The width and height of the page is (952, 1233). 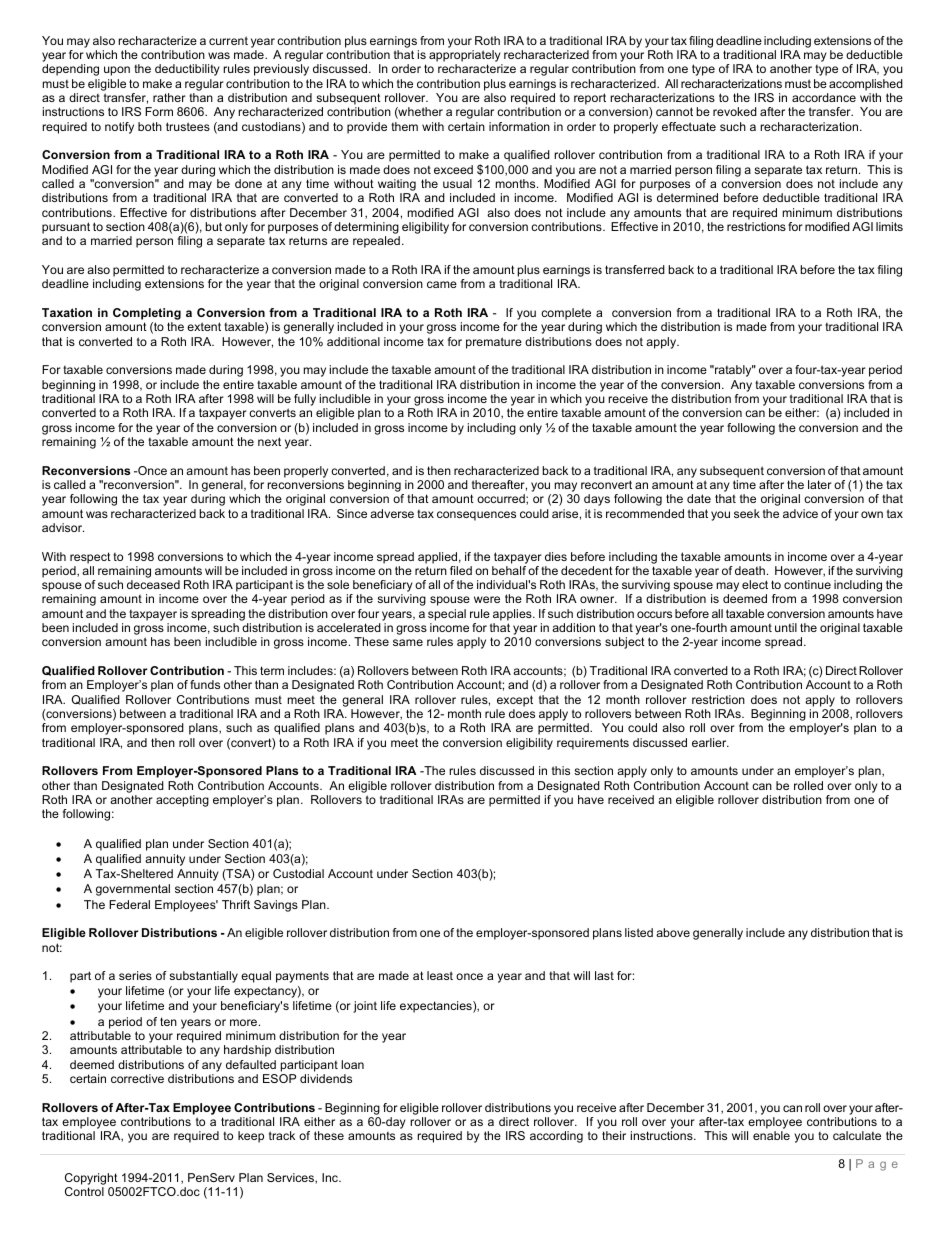 I want to click on series, so click(x=135, y=975).
